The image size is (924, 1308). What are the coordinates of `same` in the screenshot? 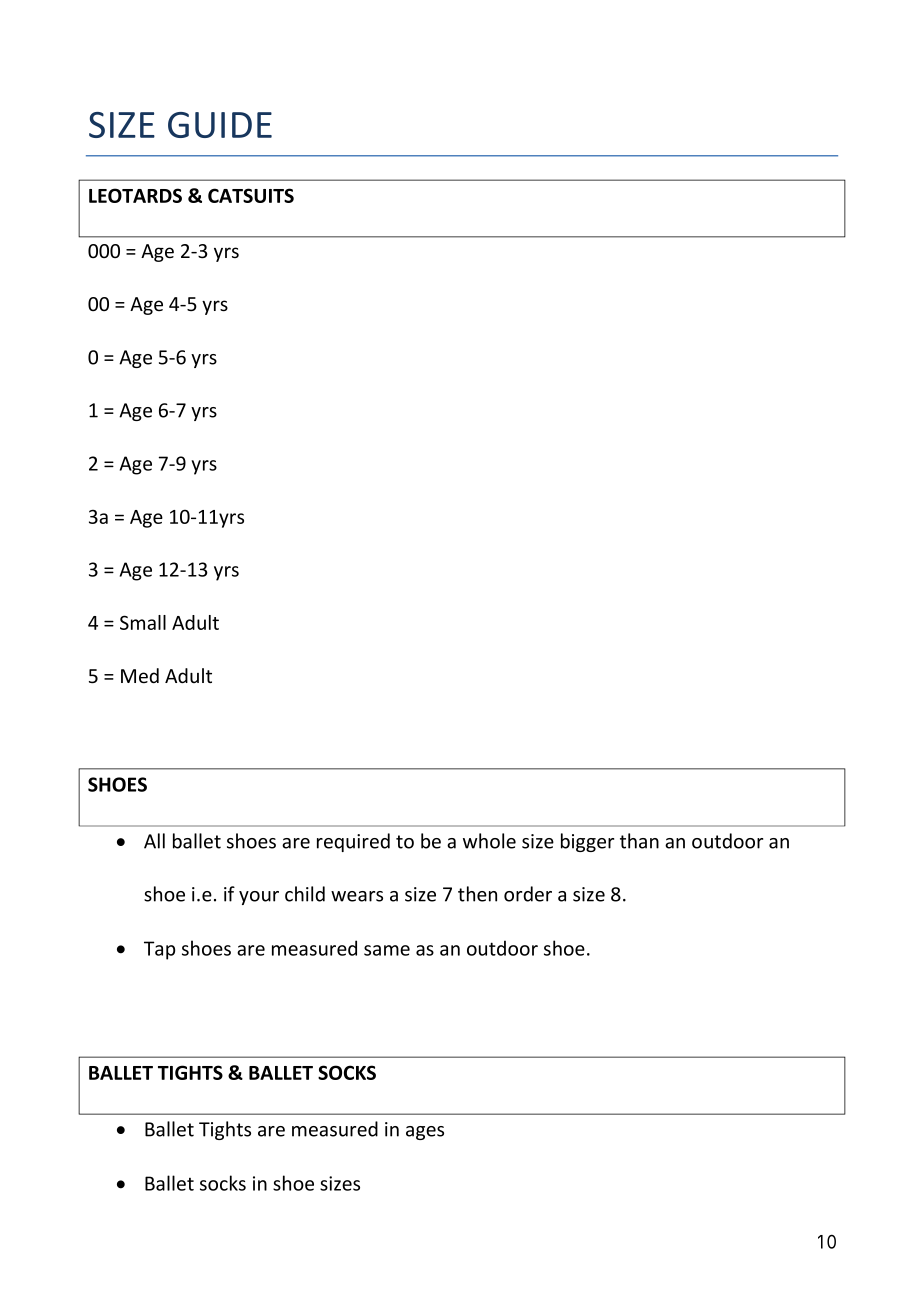 It's located at (387, 950).
